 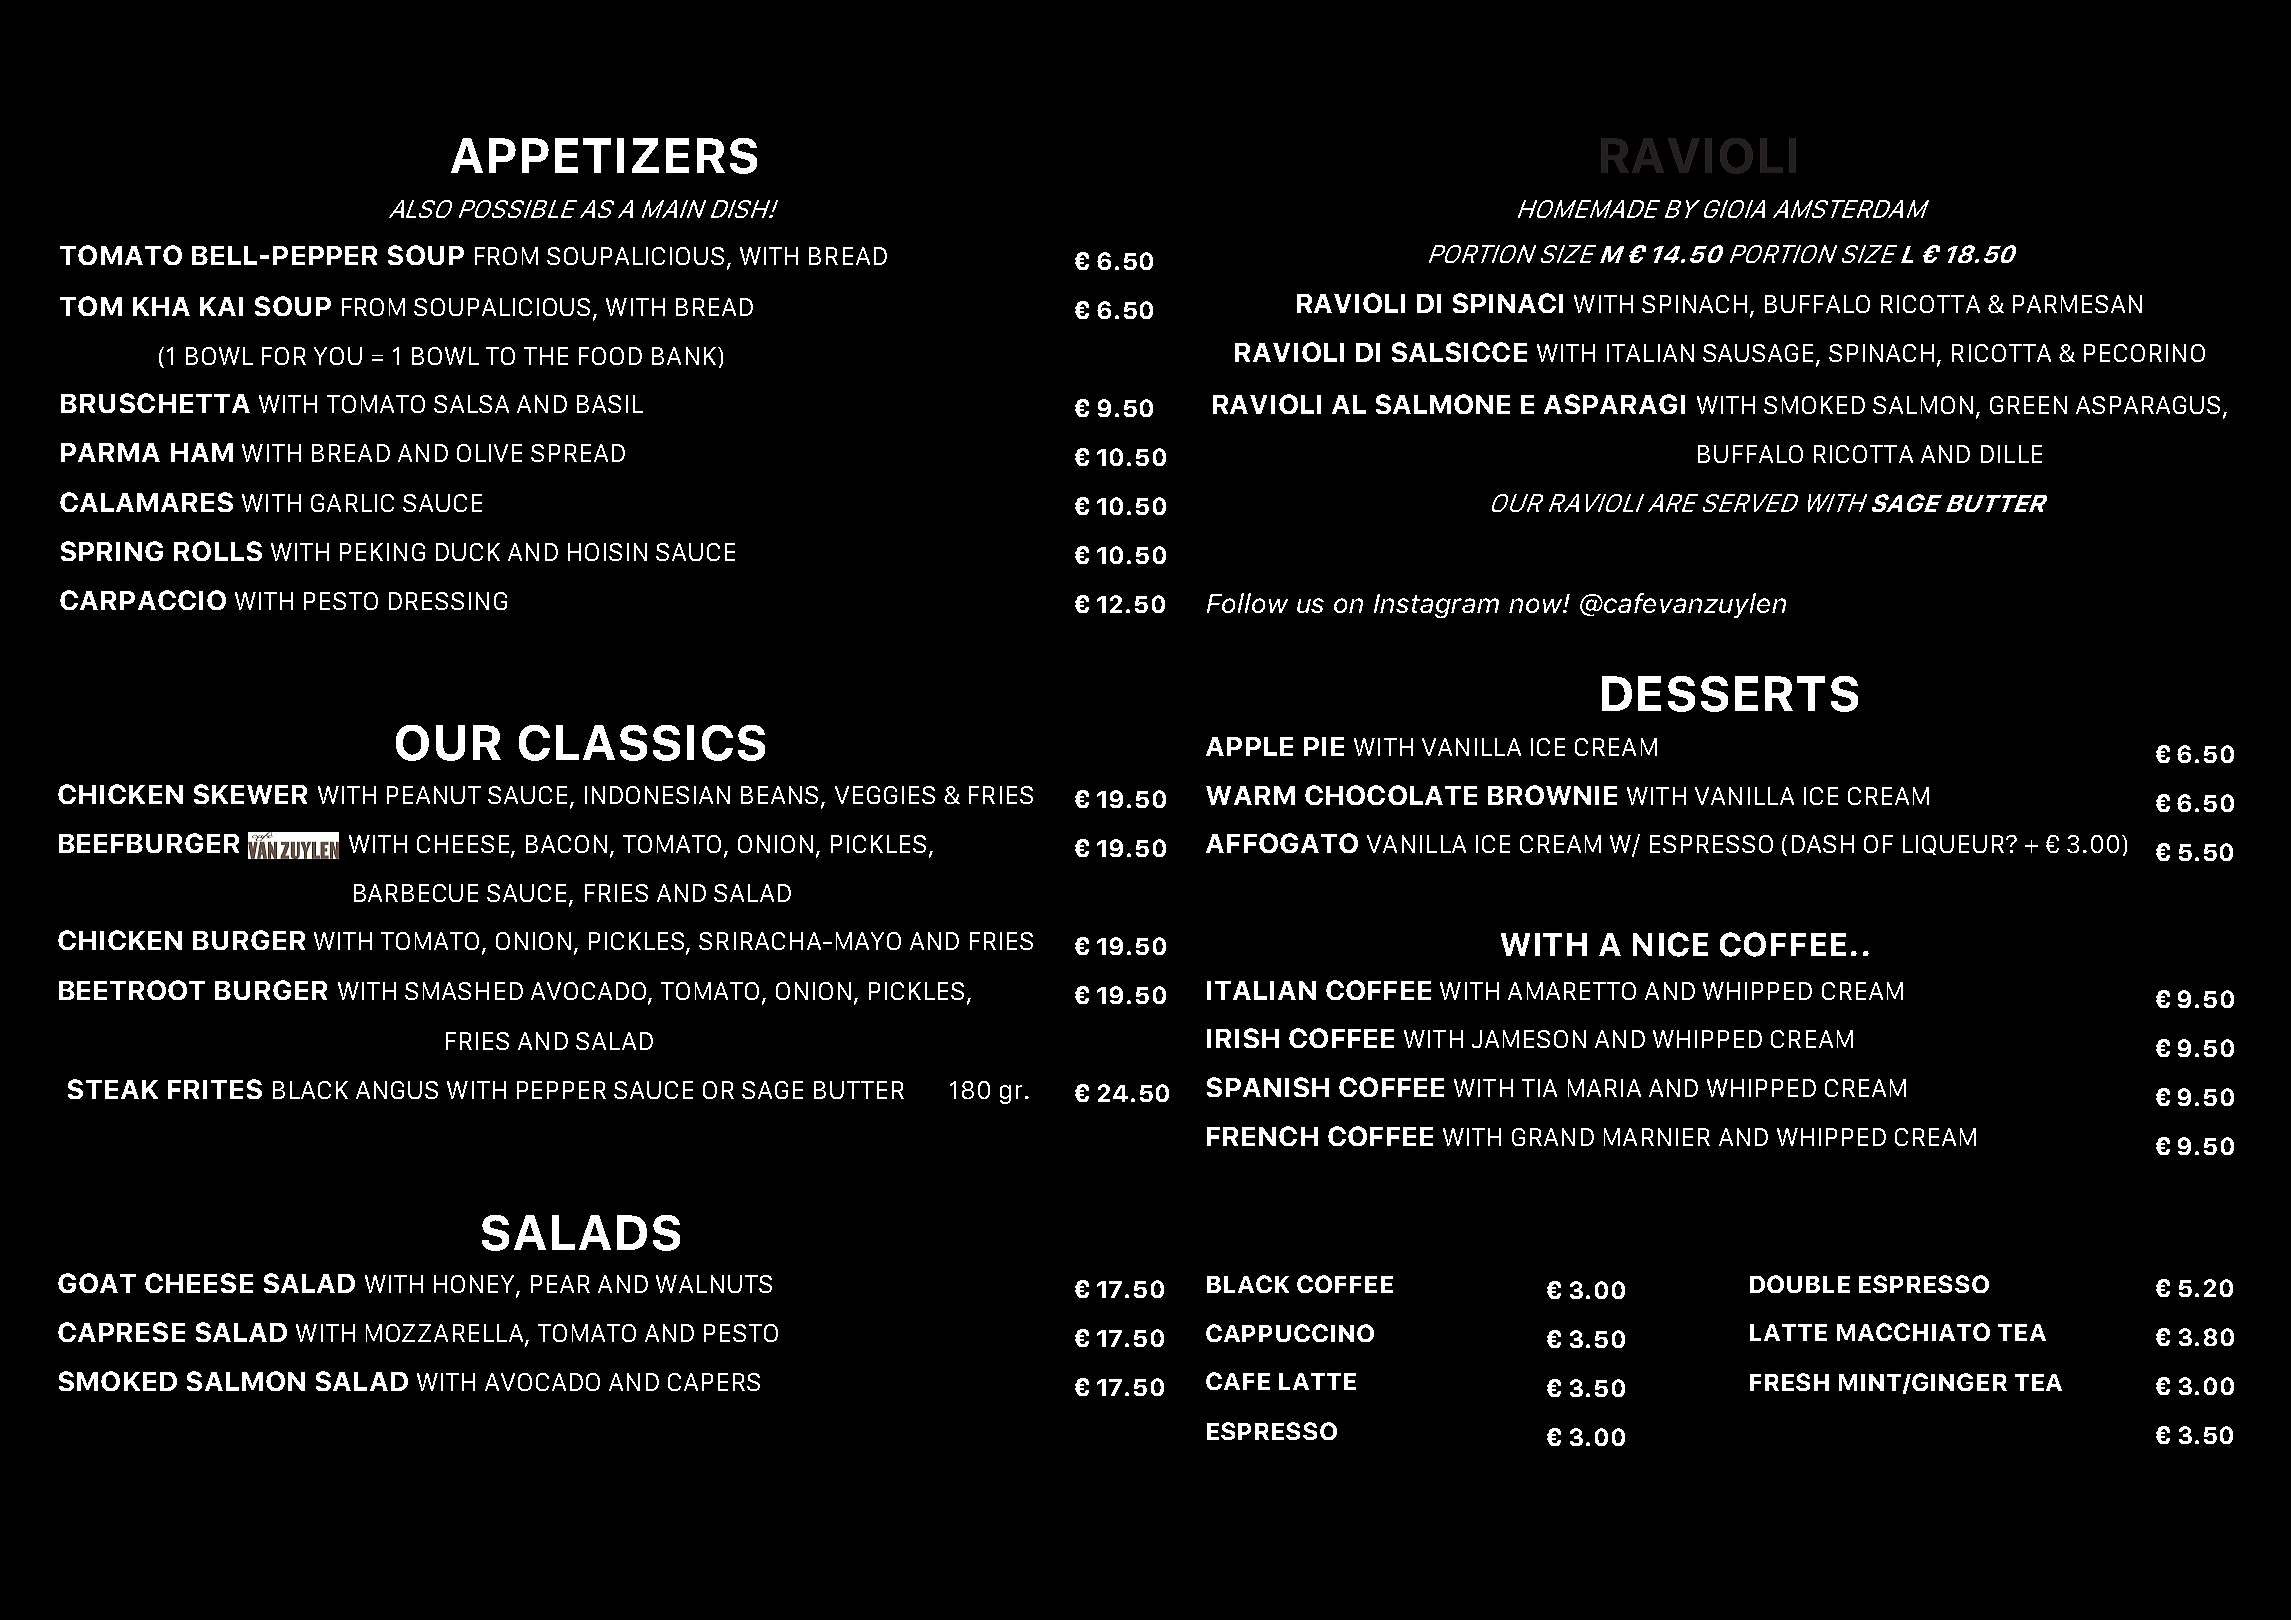 I want to click on APPLE, so click(x=1249, y=746).
